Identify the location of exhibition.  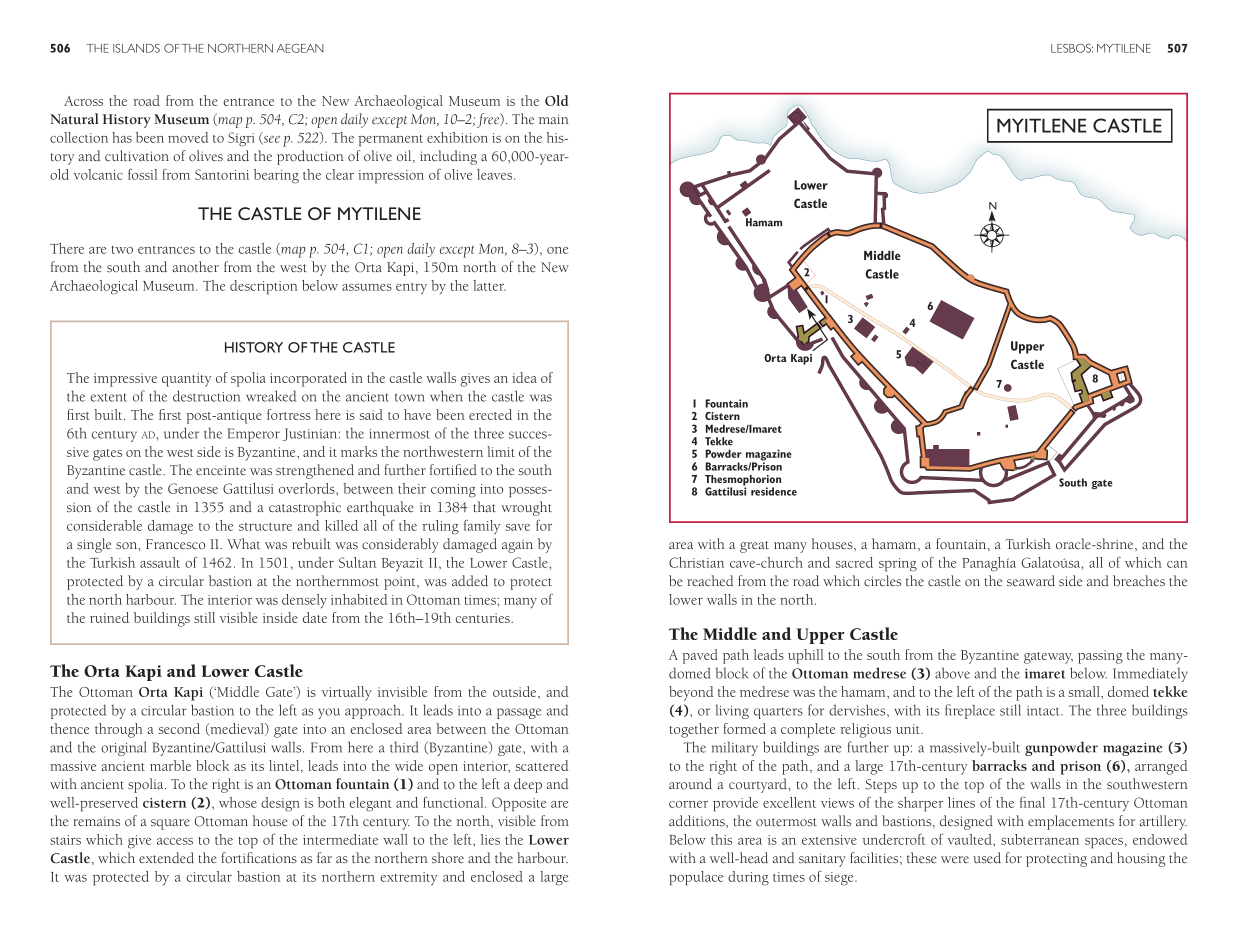
(457, 137).
